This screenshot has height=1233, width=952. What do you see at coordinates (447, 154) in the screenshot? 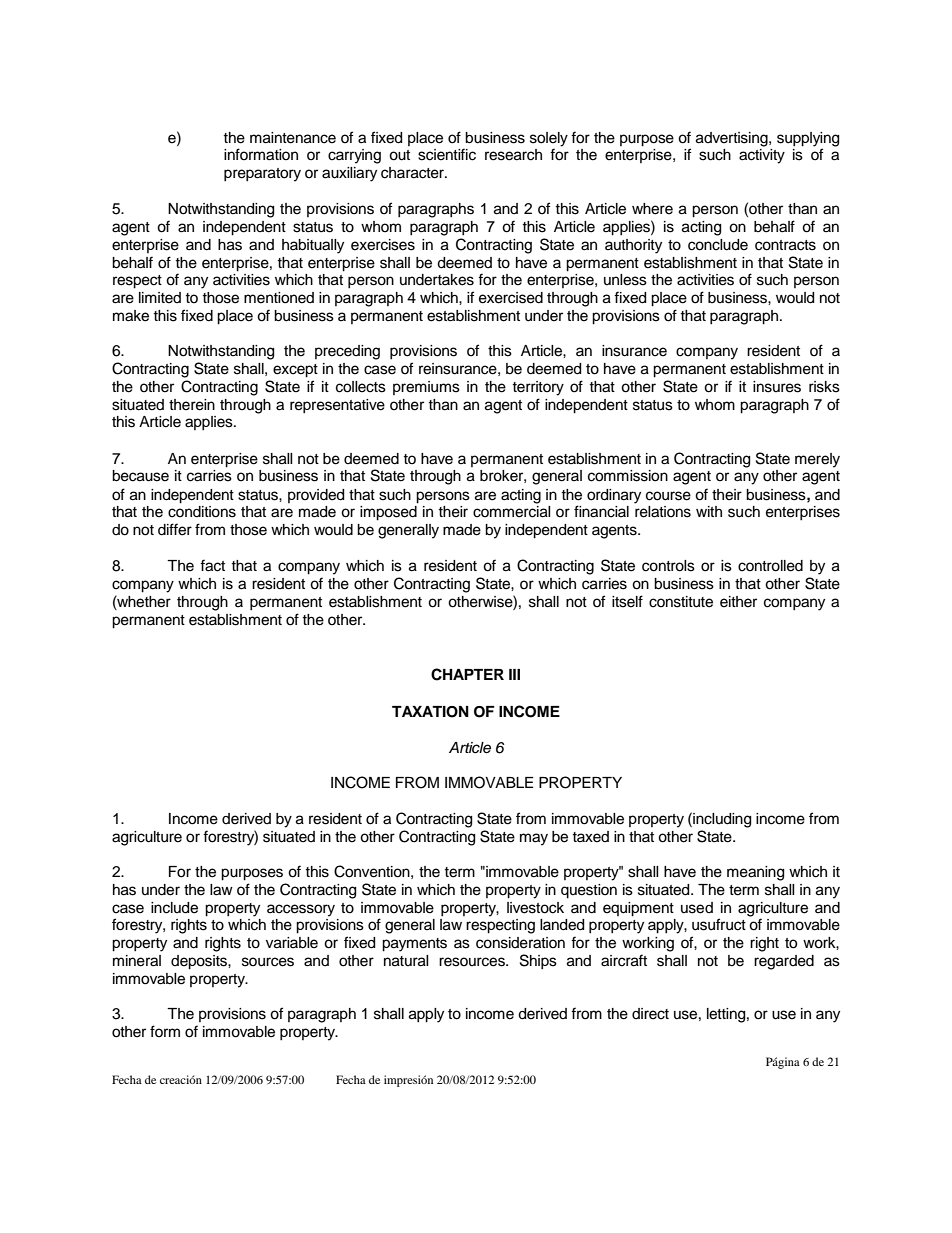
I see `scientific` at bounding box center [447, 154].
